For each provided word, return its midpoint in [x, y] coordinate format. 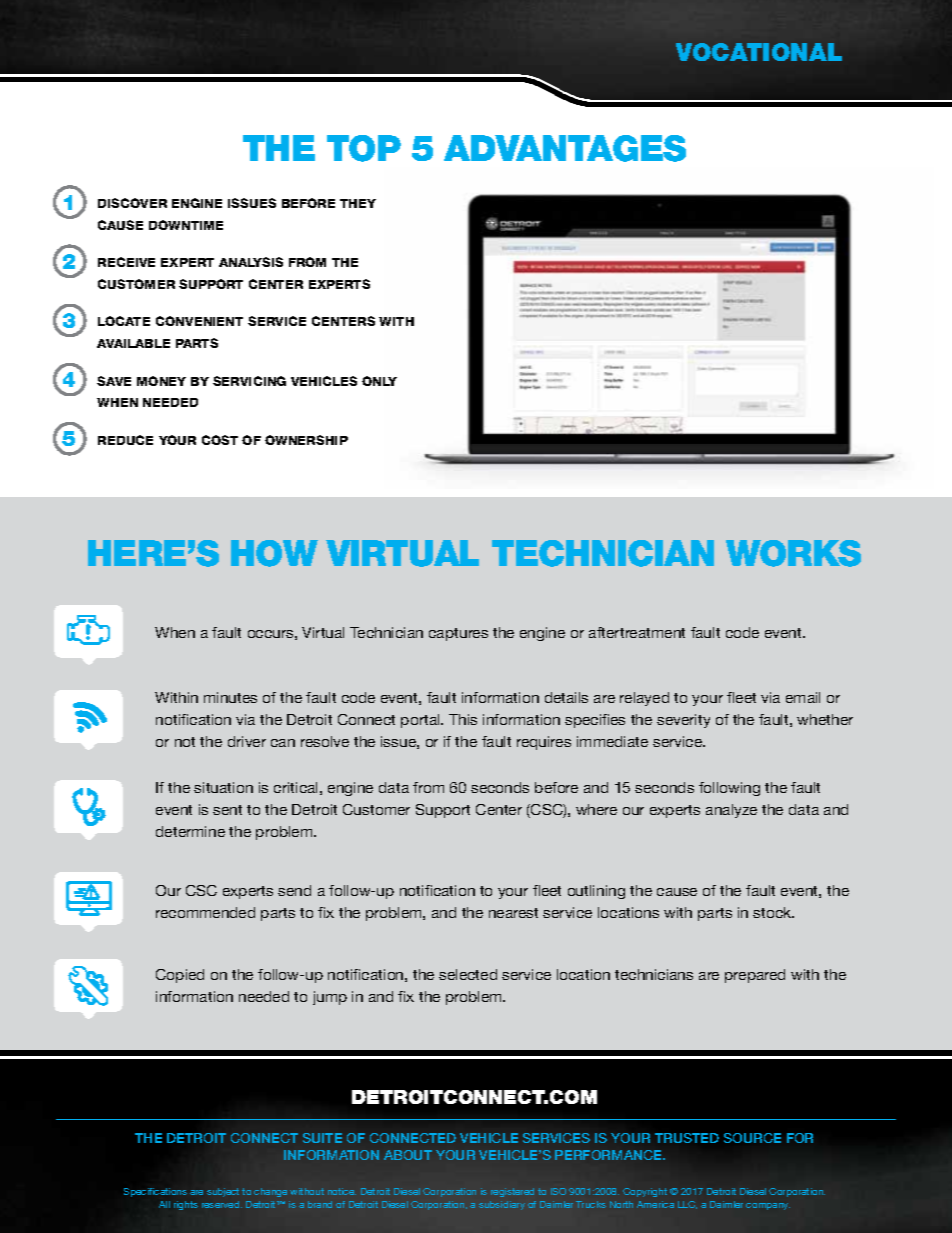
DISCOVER [132, 203]
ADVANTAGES [565, 148]
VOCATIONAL [759, 52]
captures [458, 634]
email [803, 697]
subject [223, 1192]
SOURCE [752, 1138]
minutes [230, 697]
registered [512, 1192]
